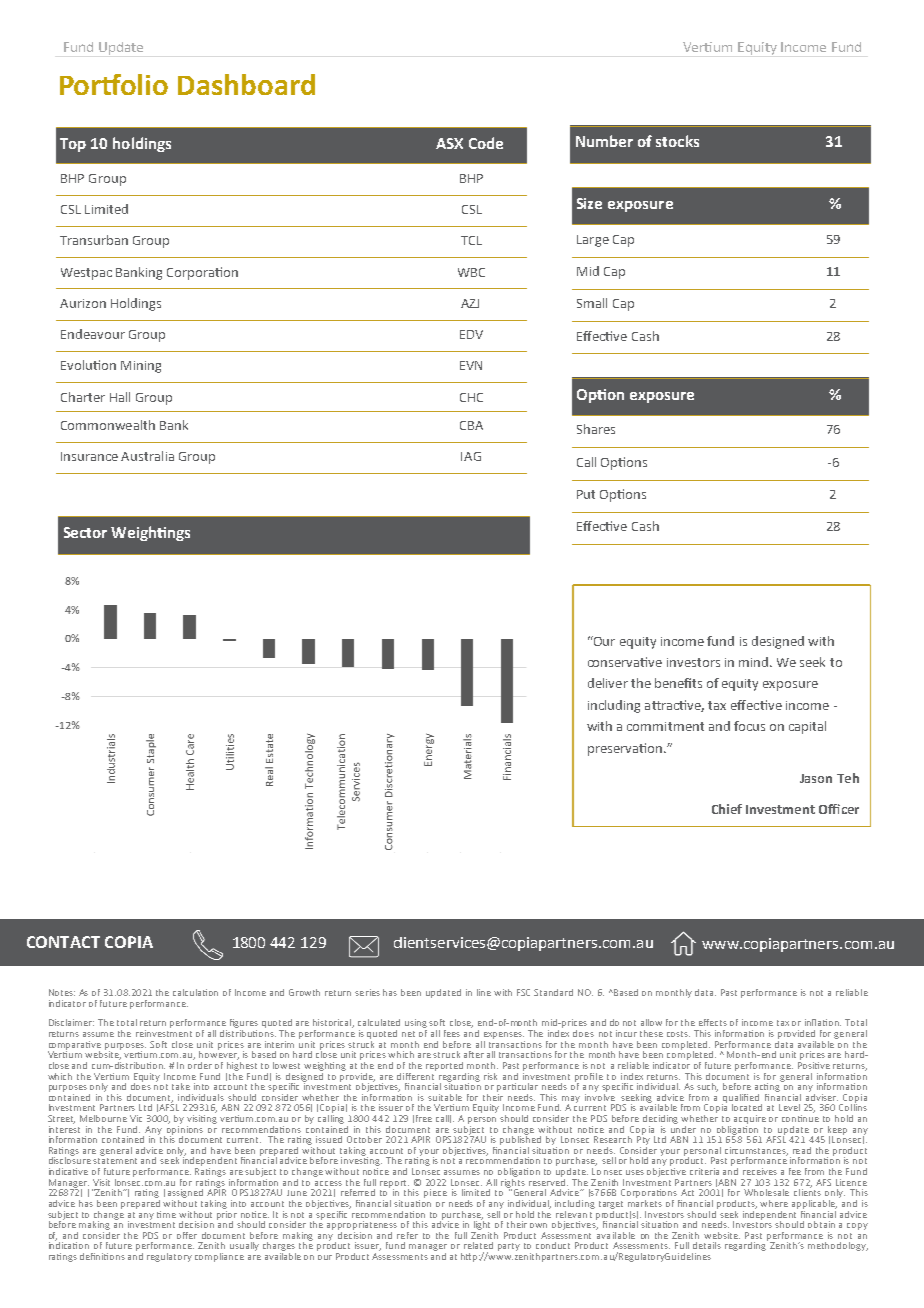  I want to click on Portfolio, so click(114, 84).
